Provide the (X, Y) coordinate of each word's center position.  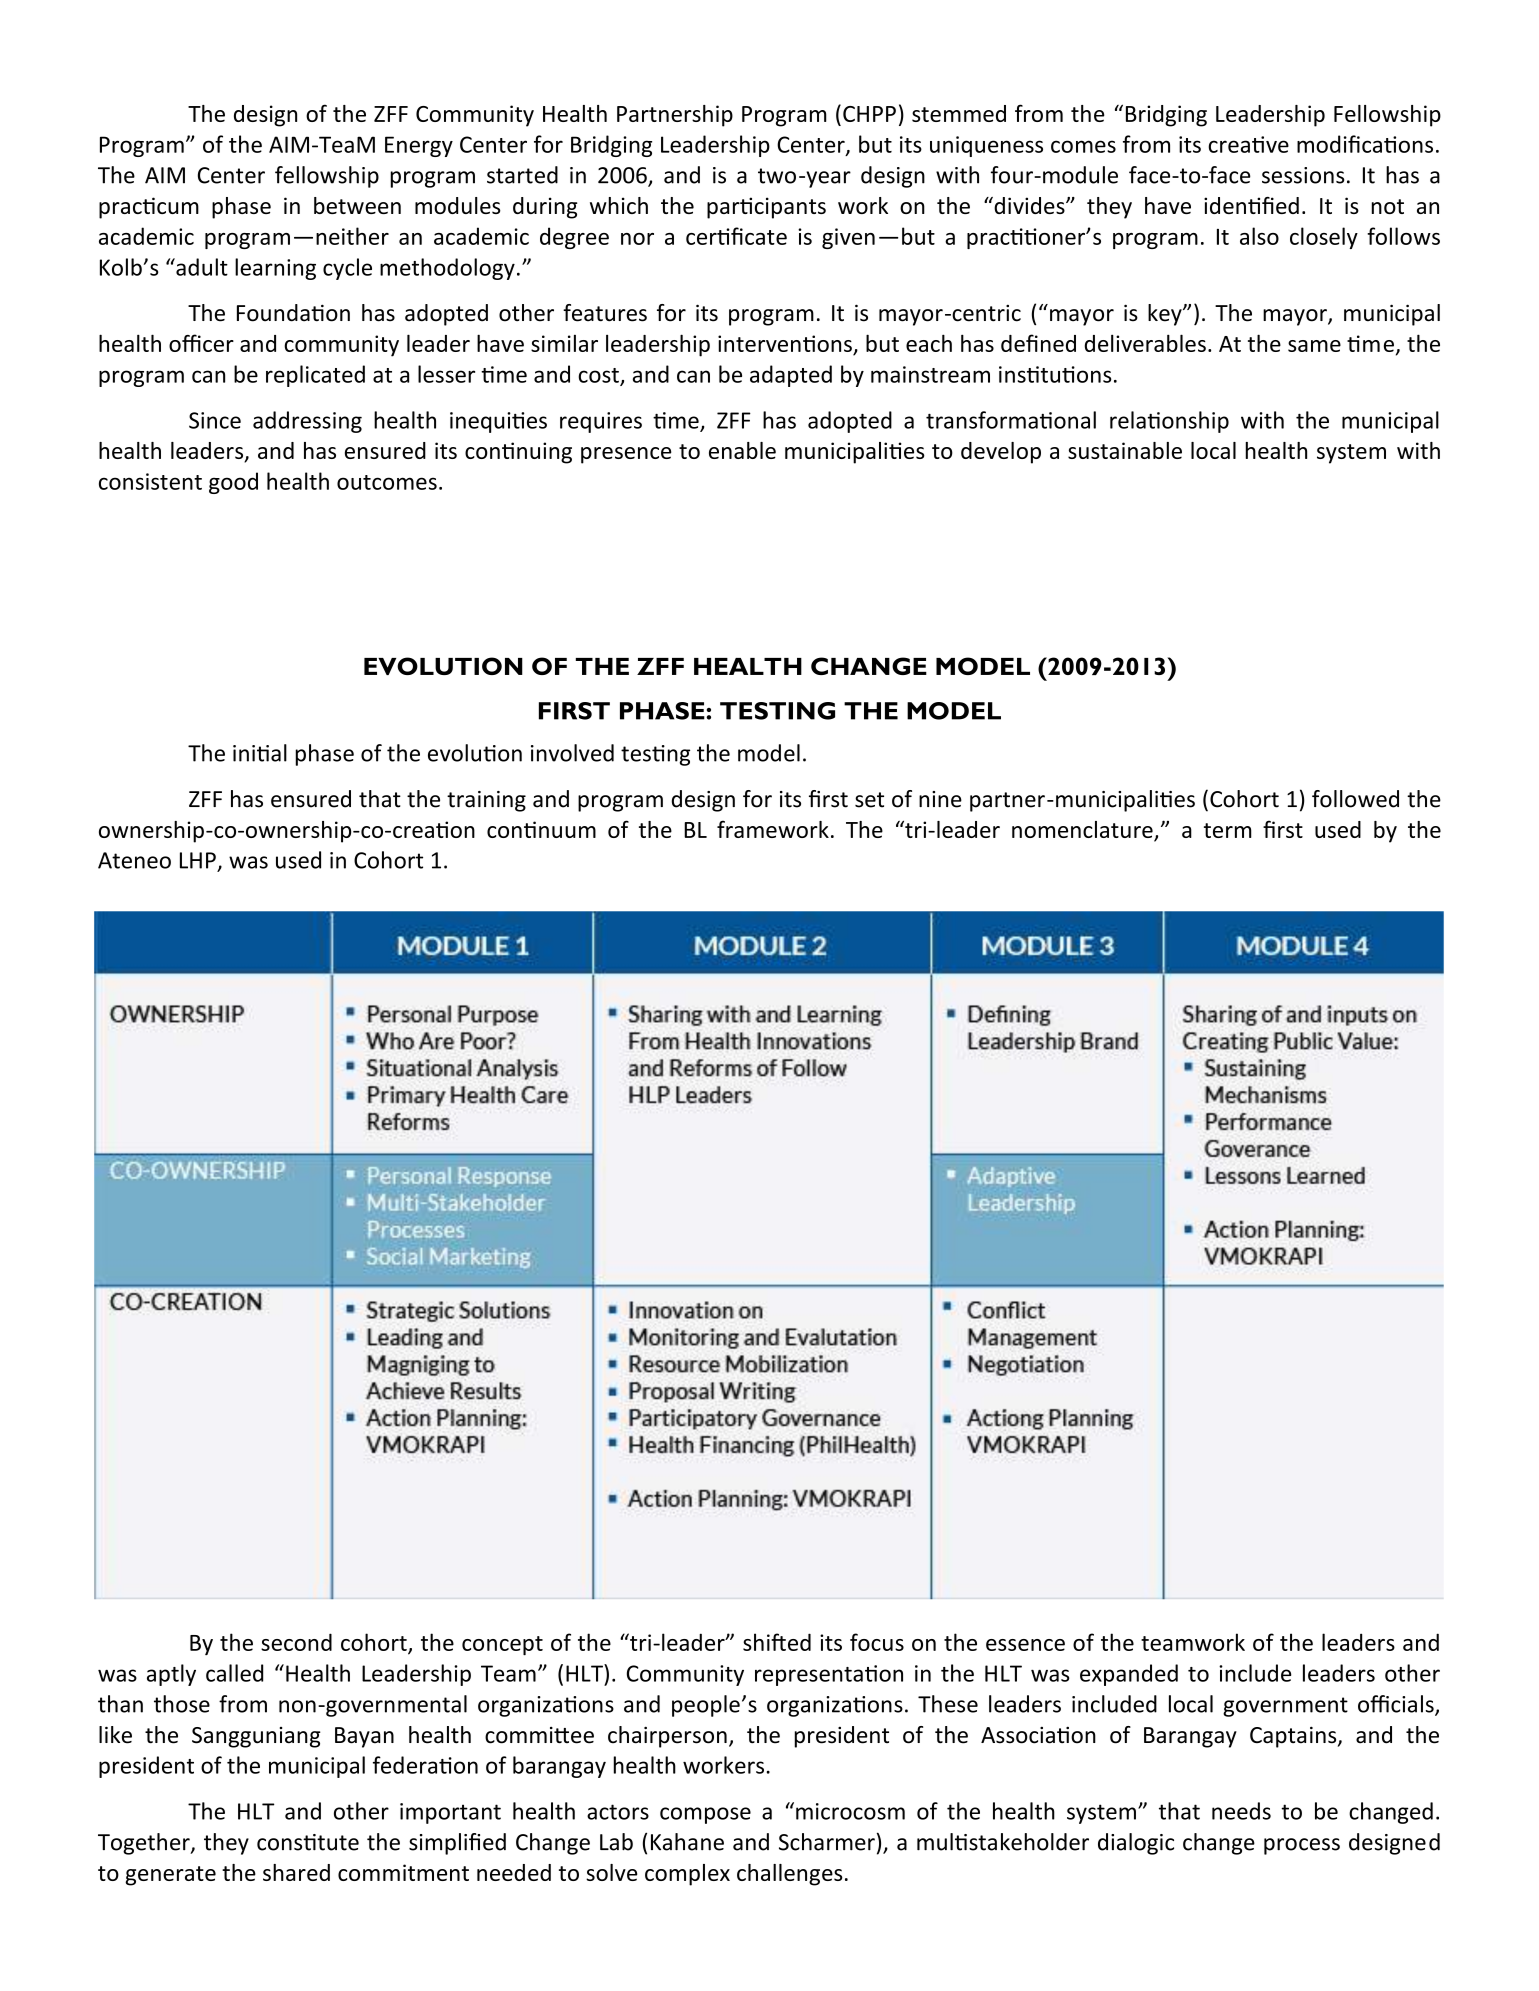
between (357, 205)
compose (705, 1815)
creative (1248, 144)
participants (766, 208)
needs (1241, 1811)
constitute (308, 1842)
